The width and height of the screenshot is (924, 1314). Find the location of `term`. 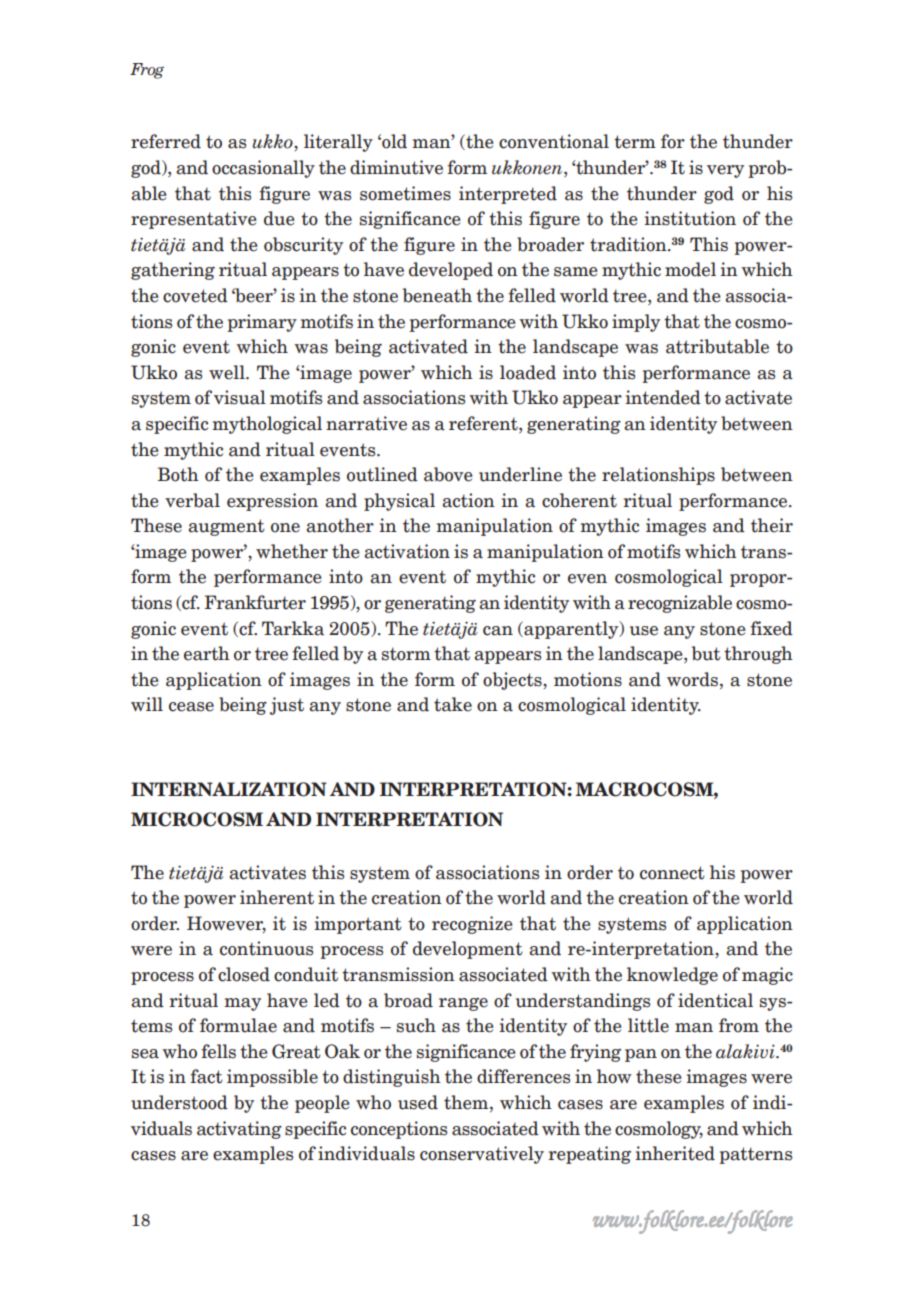

term is located at coordinates (635, 142).
